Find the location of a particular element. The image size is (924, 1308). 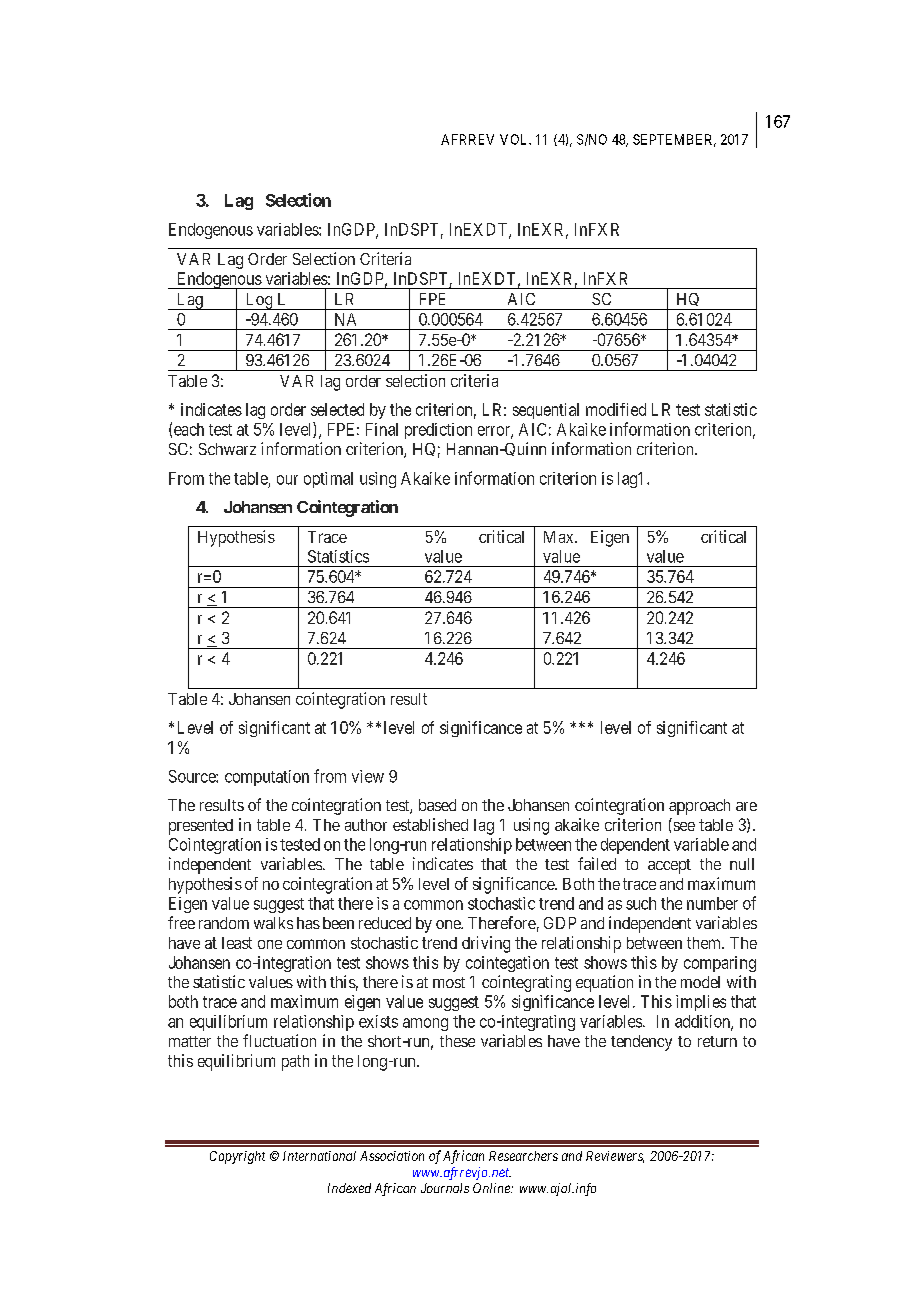

SEPTEMBER is located at coordinates (674, 140).
